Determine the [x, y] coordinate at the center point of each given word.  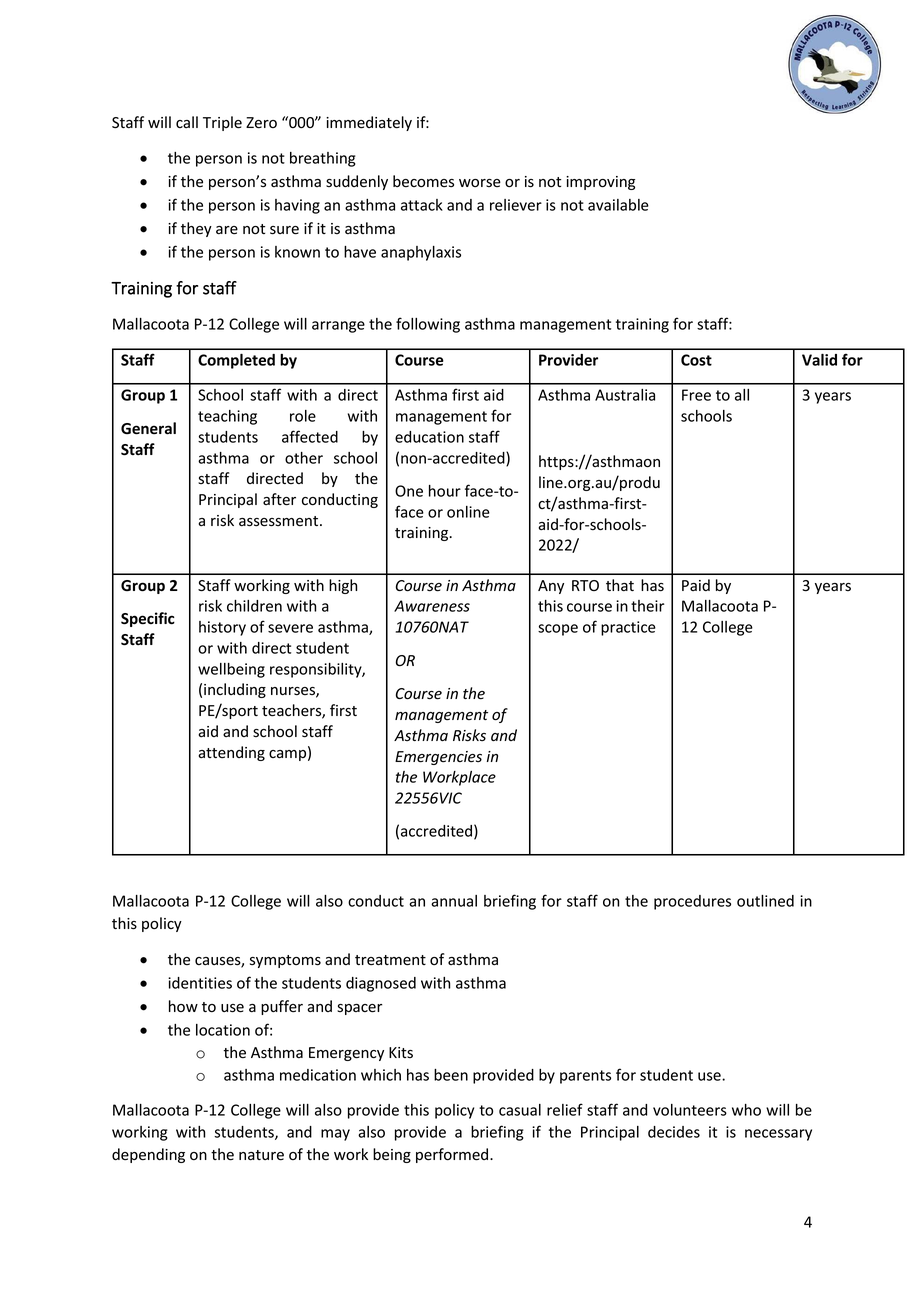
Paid [696, 585]
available [618, 205]
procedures [692, 902]
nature [261, 1155]
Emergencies [438, 758]
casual [520, 1110]
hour [445, 491]
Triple [222, 123]
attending [231, 753]
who [746, 1110]
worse [480, 183]
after [279, 499]
